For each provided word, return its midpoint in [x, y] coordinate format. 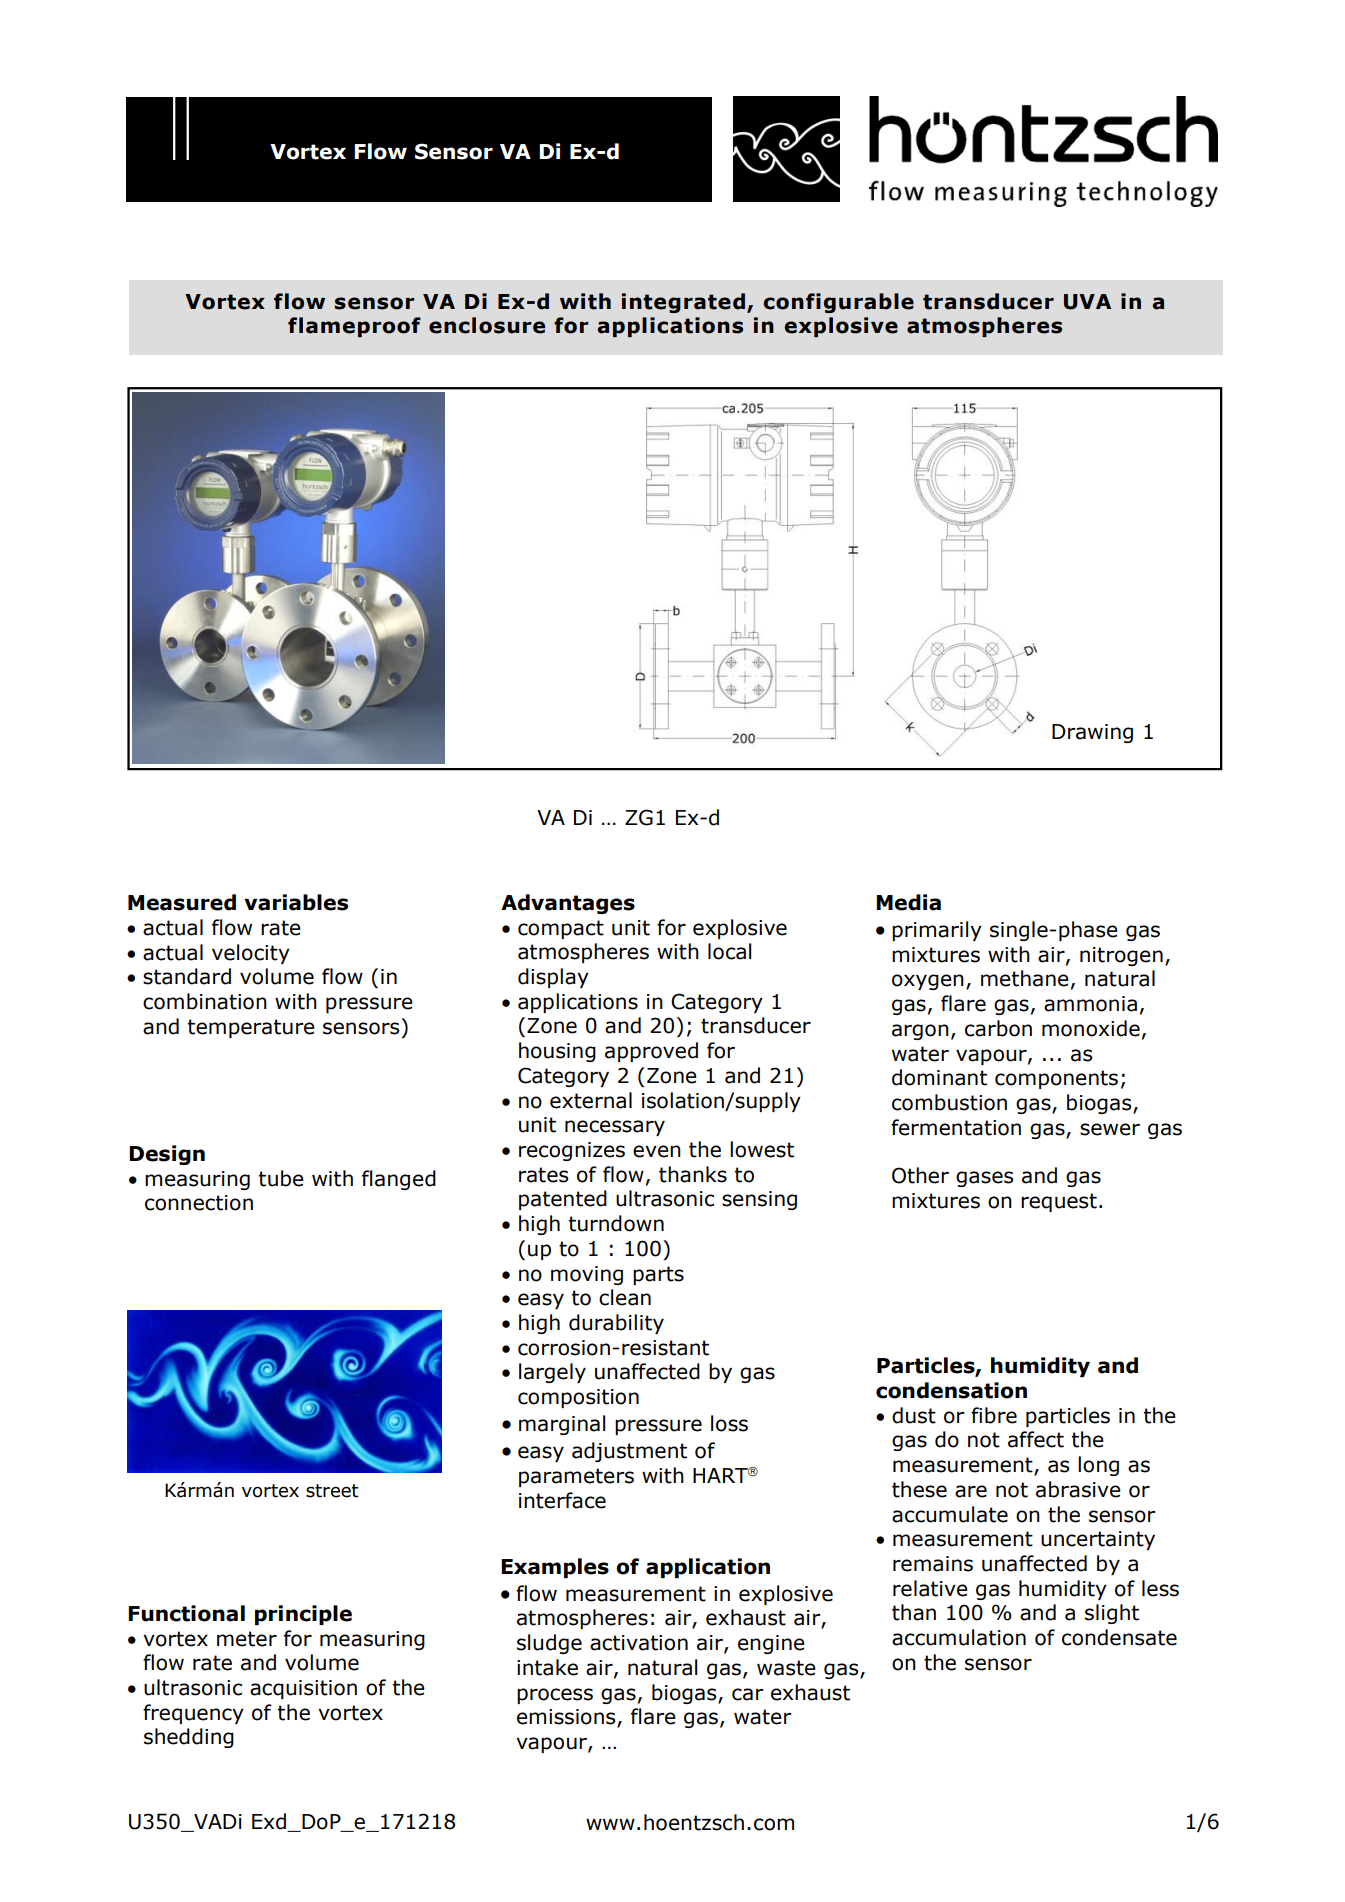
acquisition [303, 1689]
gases [984, 1179]
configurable [838, 303]
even [657, 1151]
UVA [1087, 302]
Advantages [568, 904]
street [332, 1491]
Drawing [1092, 733]
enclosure [487, 325]
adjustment [629, 1452]
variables [296, 902]
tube [281, 1178]
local [729, 951]
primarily [937, 931]
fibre [994, 1415]
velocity [251, 954]
